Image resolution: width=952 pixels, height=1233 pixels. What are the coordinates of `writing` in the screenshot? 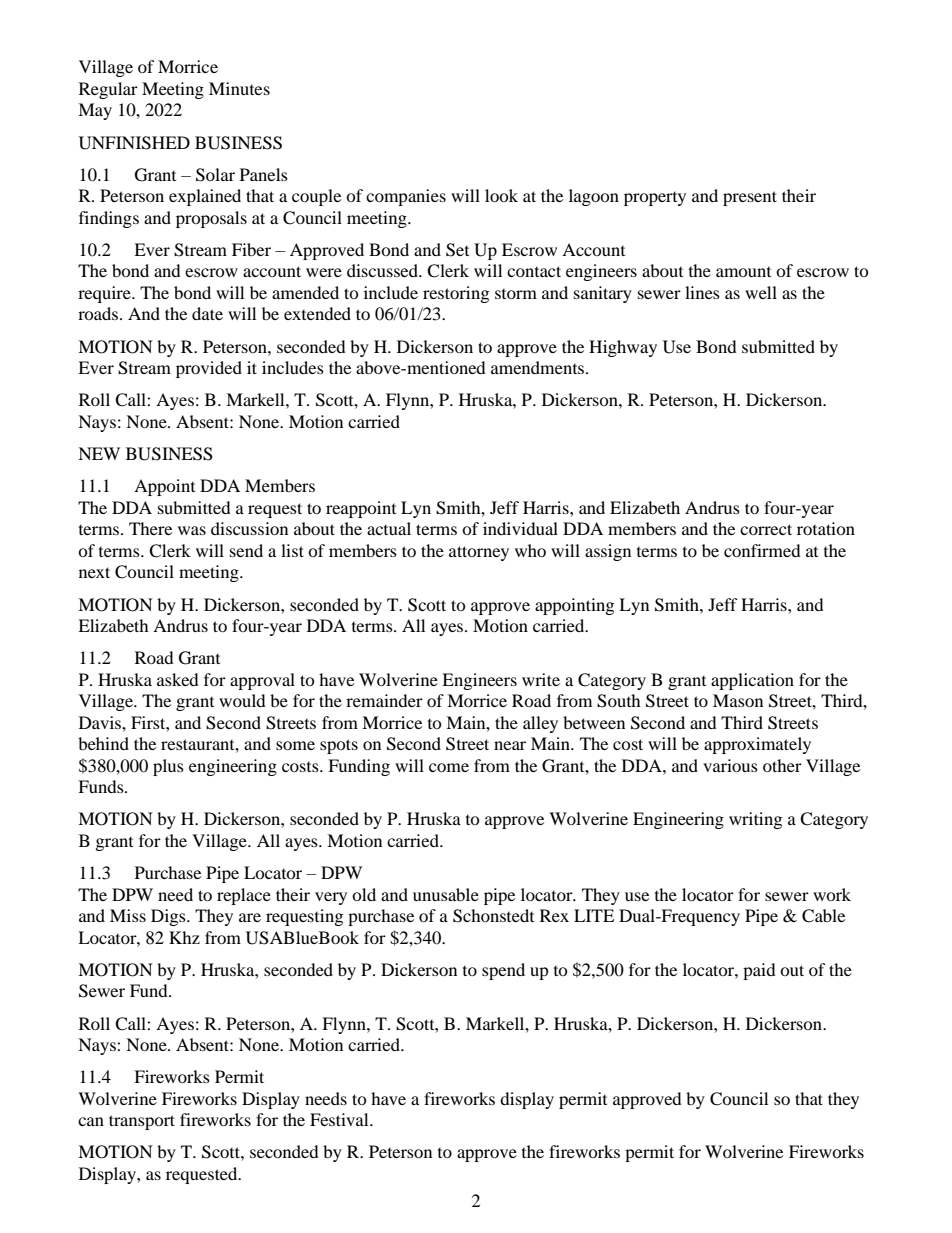 It's located at (755, 820).
